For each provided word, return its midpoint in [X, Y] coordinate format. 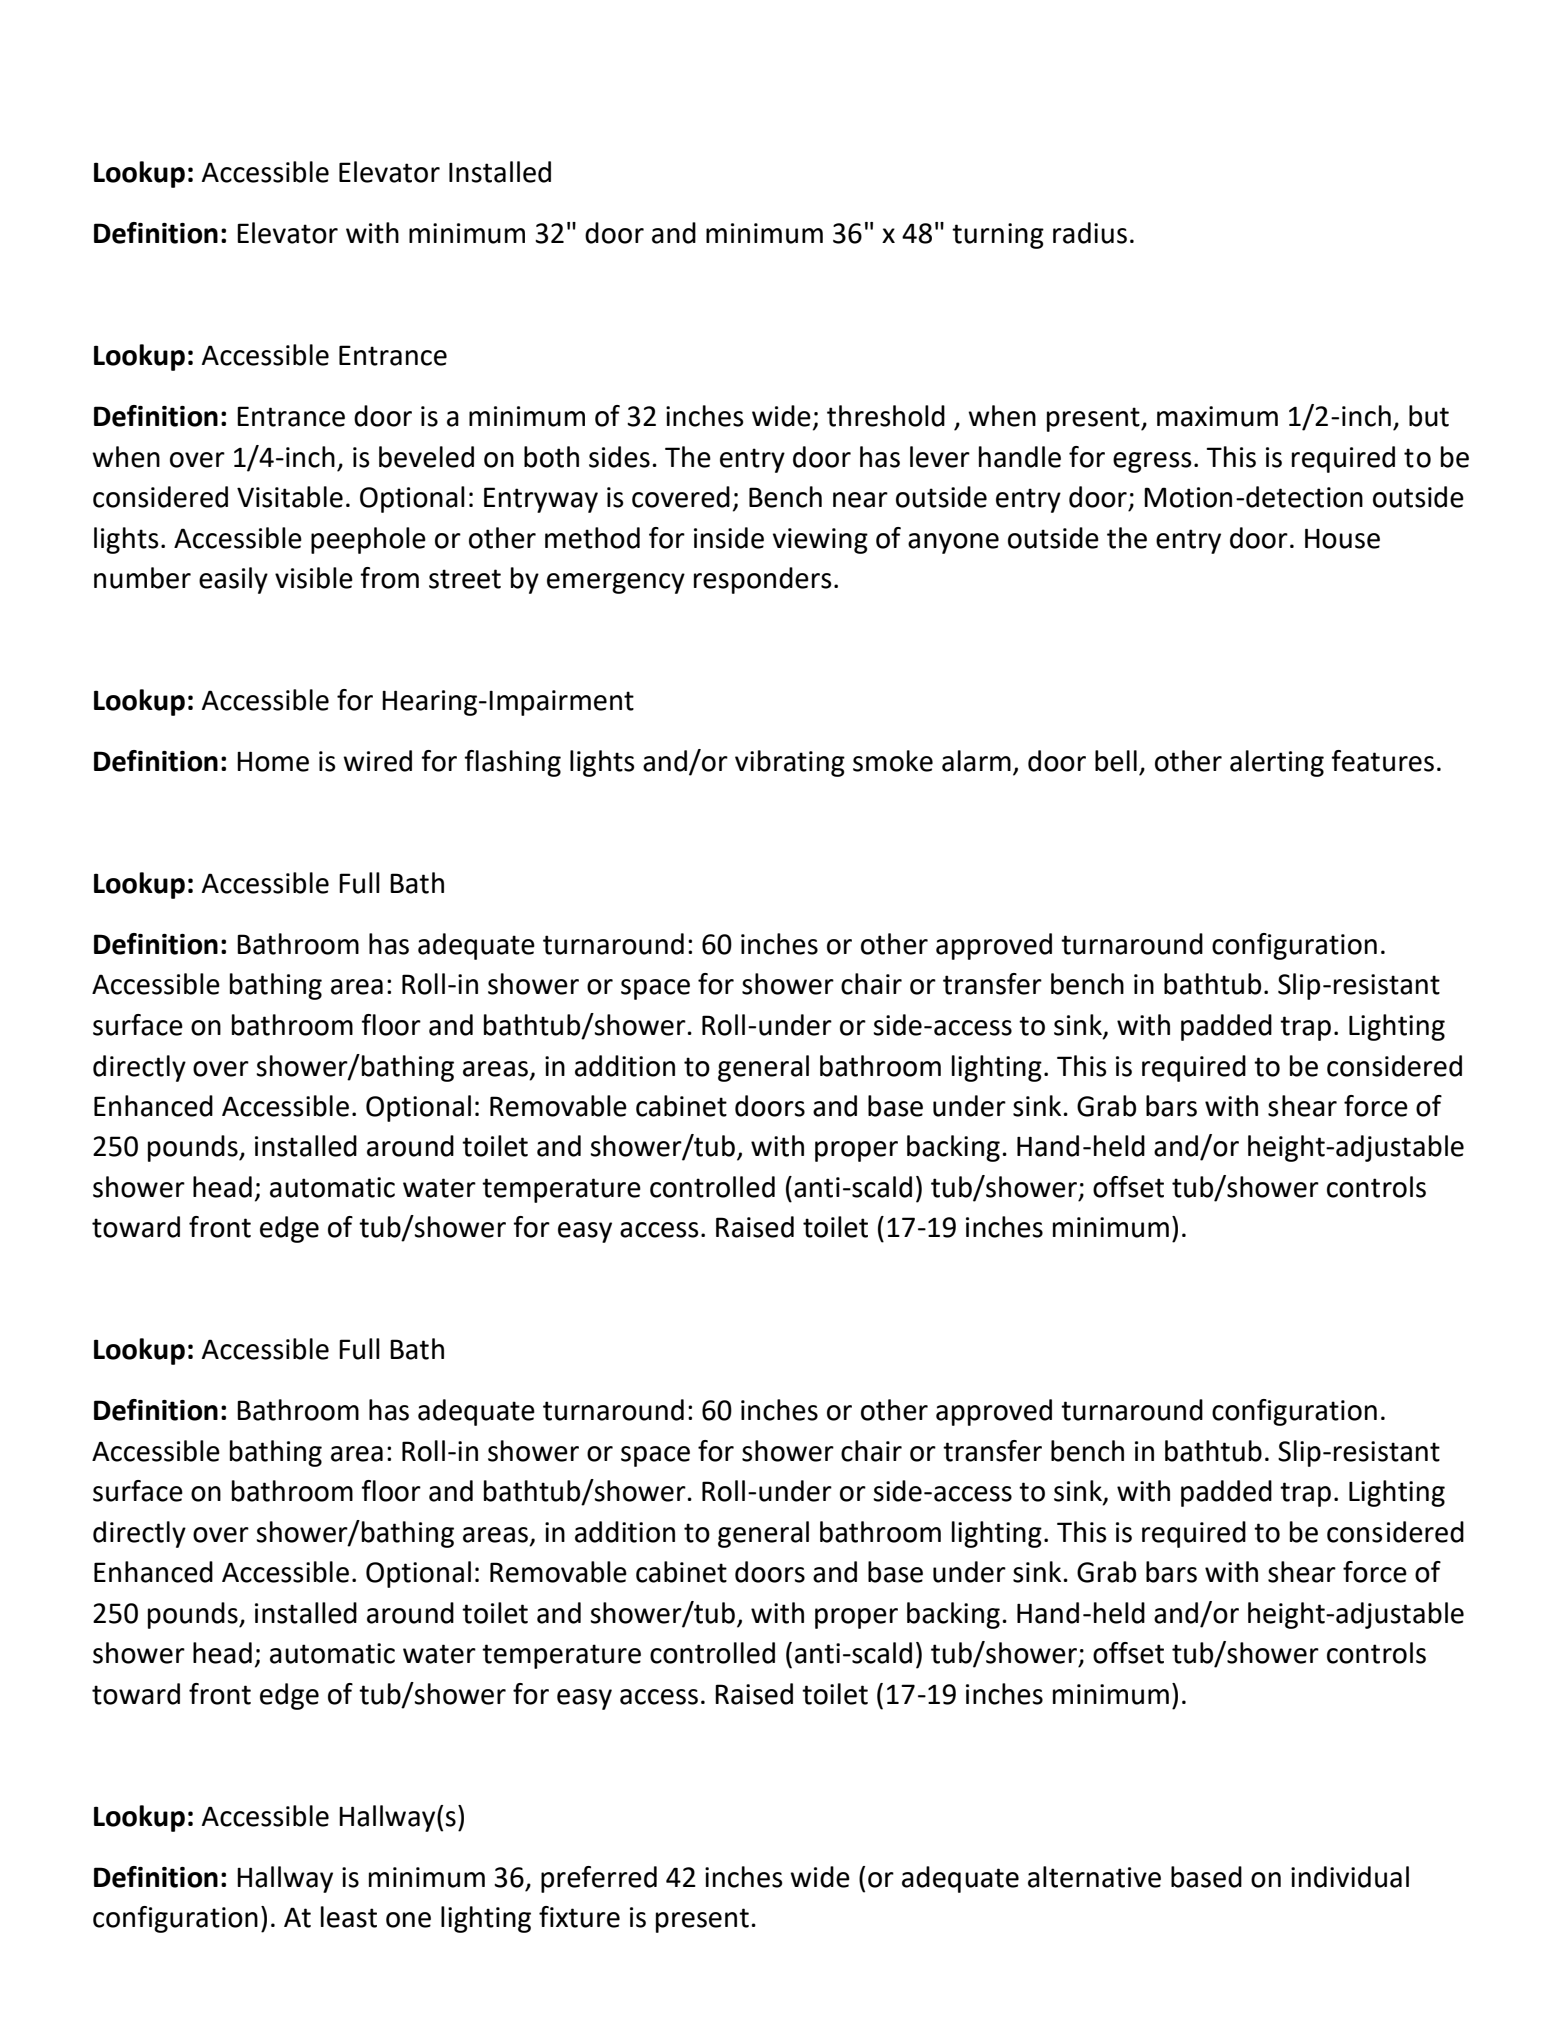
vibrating [790, 763]
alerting [1277, 763]
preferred [599, 1879]
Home [273, 761]
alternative [1094, 1877]
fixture [579, 1917]
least [349, 1917]
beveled [426, 457]
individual [1350, 1877]
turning [998, 236]
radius [1090, 233]
